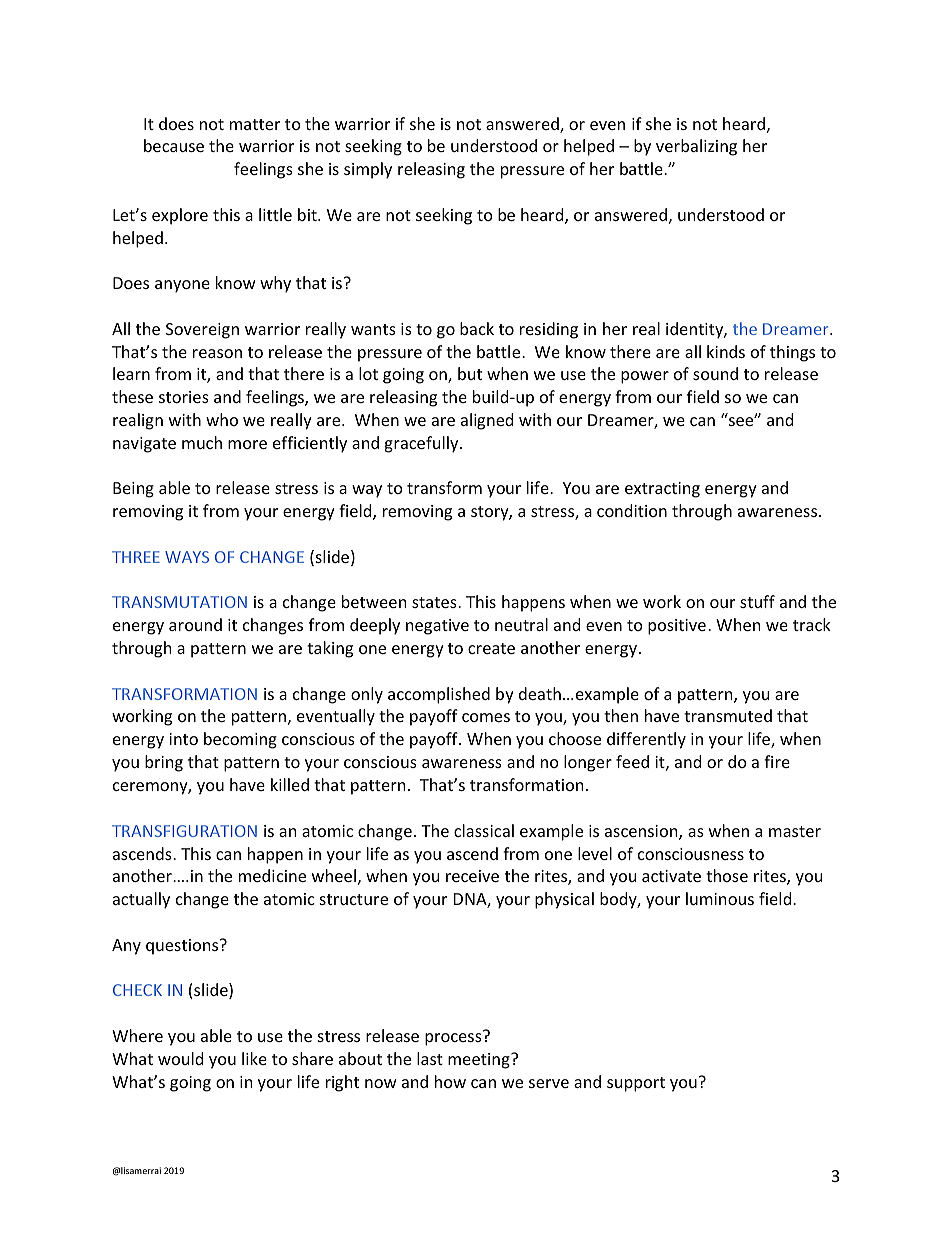  I want to click on simply, so click(368, 170).
